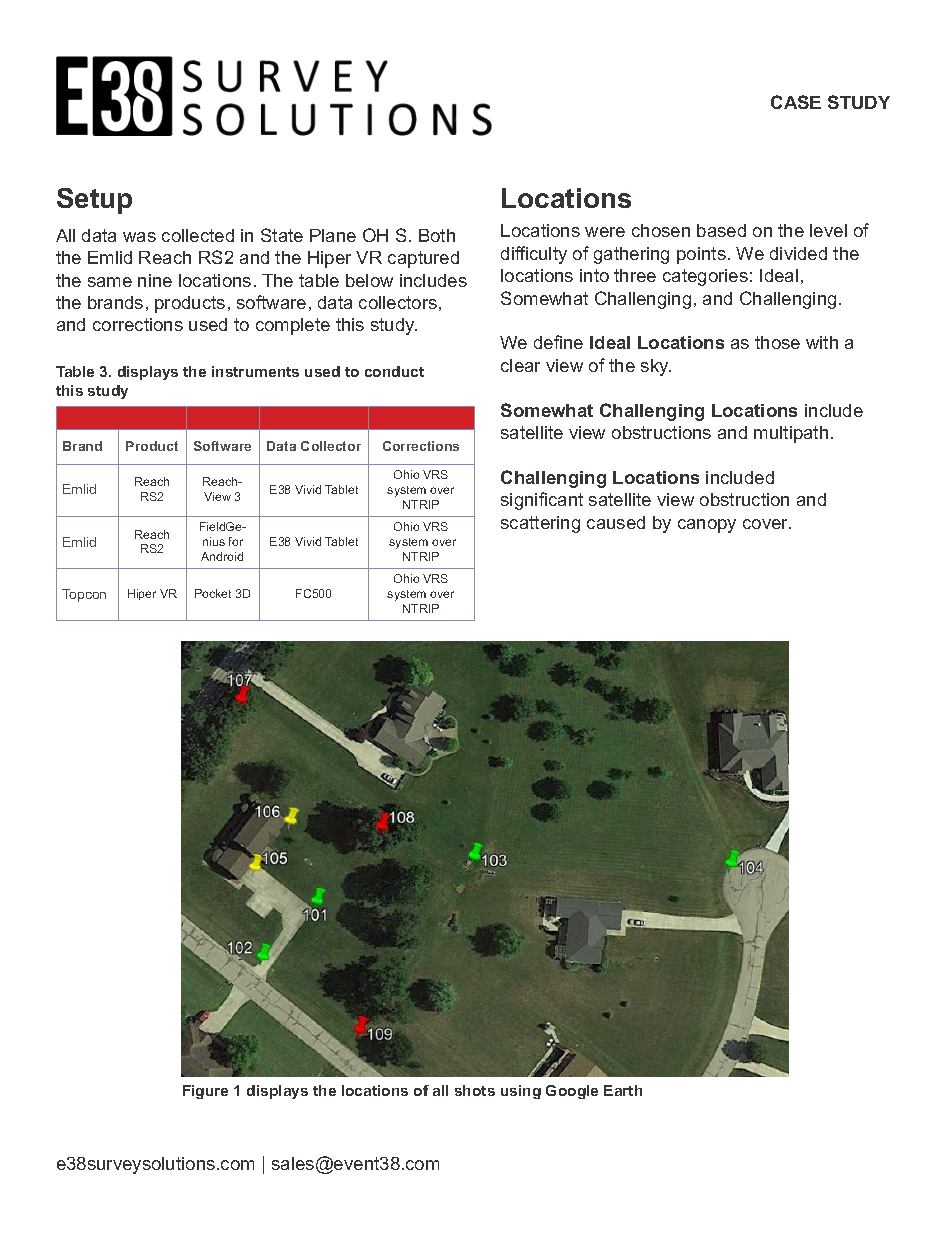  I want to click on CASE, so click(796, 102).
